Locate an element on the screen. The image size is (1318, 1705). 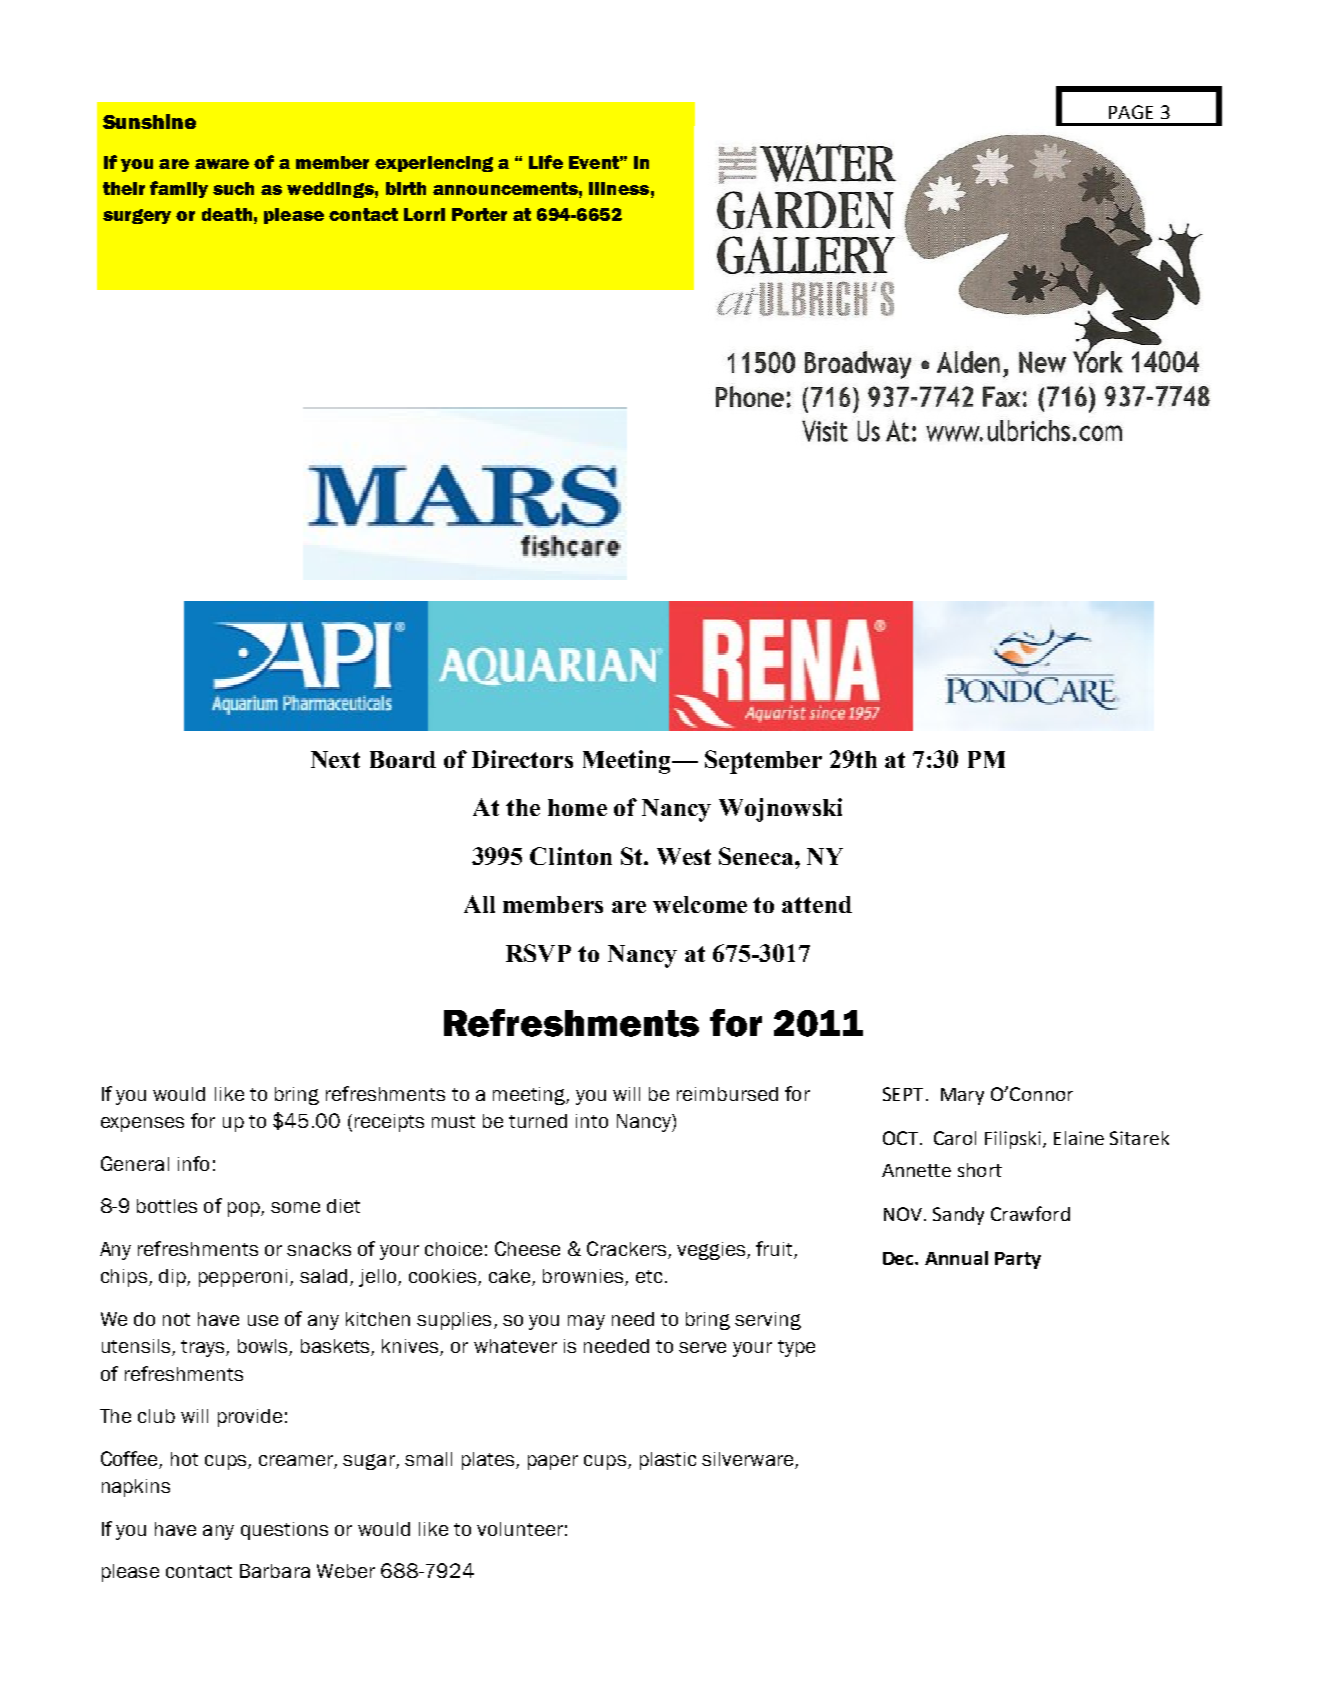
Next is located at coordinates (335, 759).
